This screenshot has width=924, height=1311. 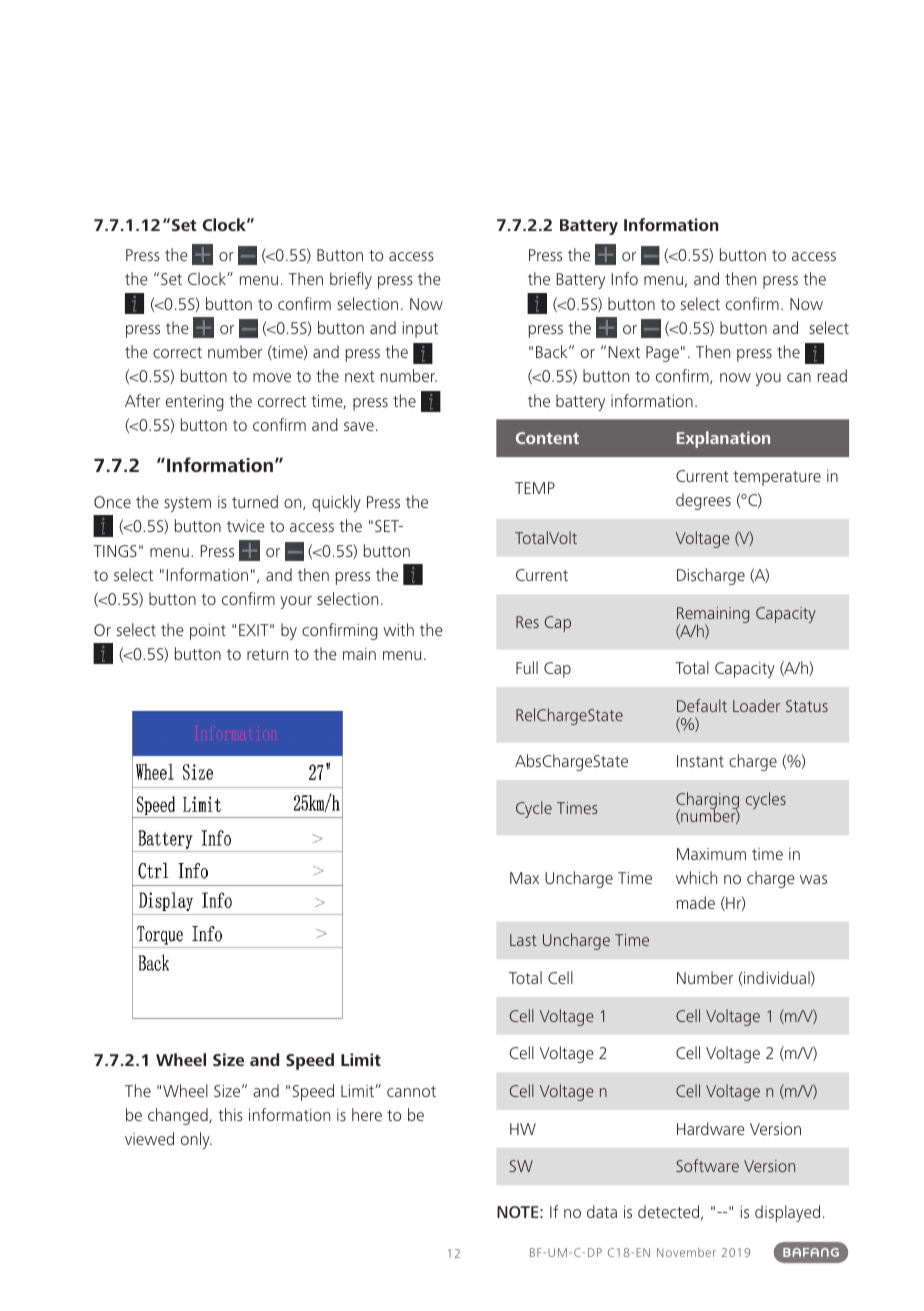 I want to click on twice, so click(x=246, y=526).
